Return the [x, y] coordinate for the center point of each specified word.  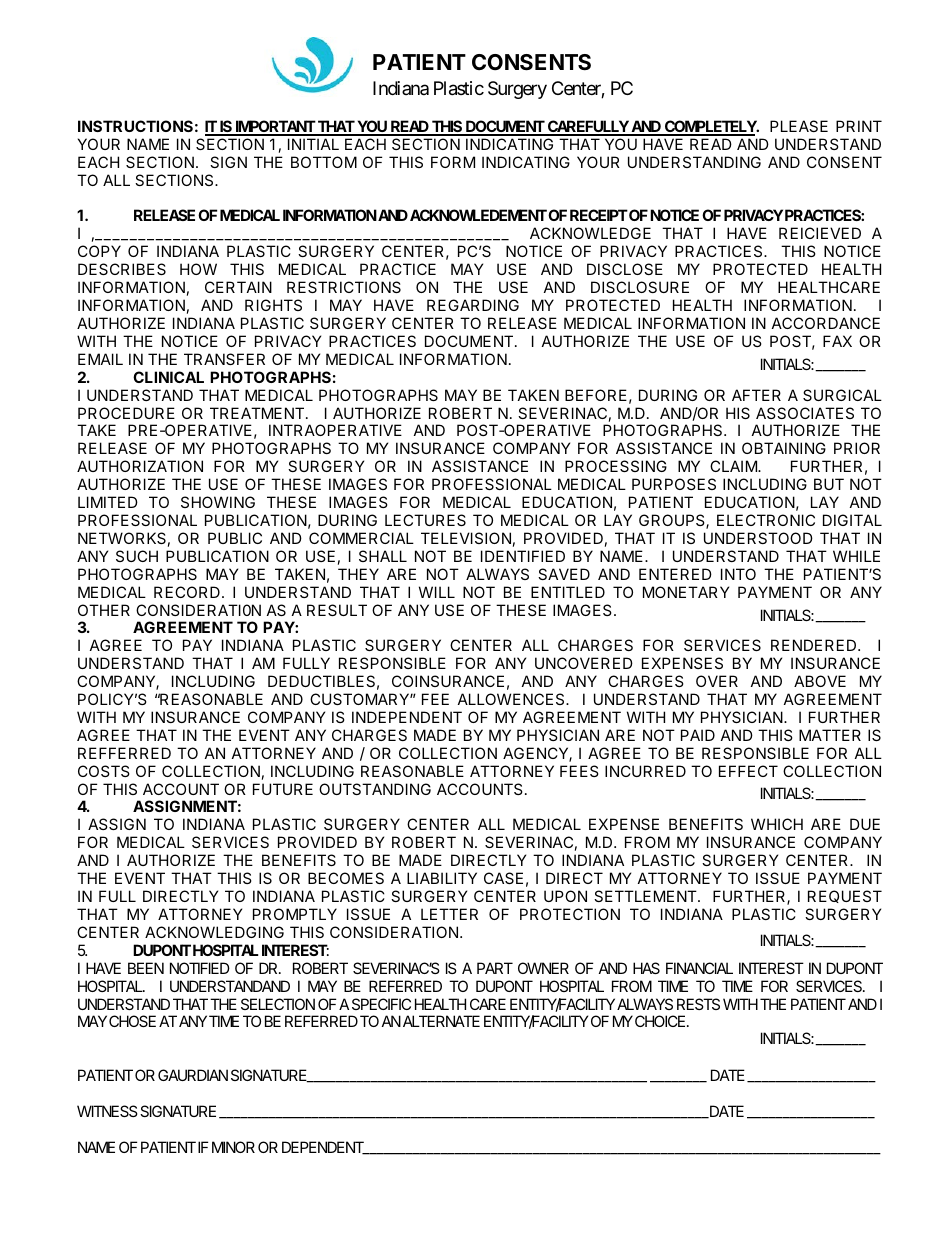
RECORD [187, 592]
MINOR [233, 1147]
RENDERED [815, 645]
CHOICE [661, 1021]
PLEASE [799, 126]
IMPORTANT [275, 127]
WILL [437, 592]
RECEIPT [599, 215]
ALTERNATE [441, 1021]
